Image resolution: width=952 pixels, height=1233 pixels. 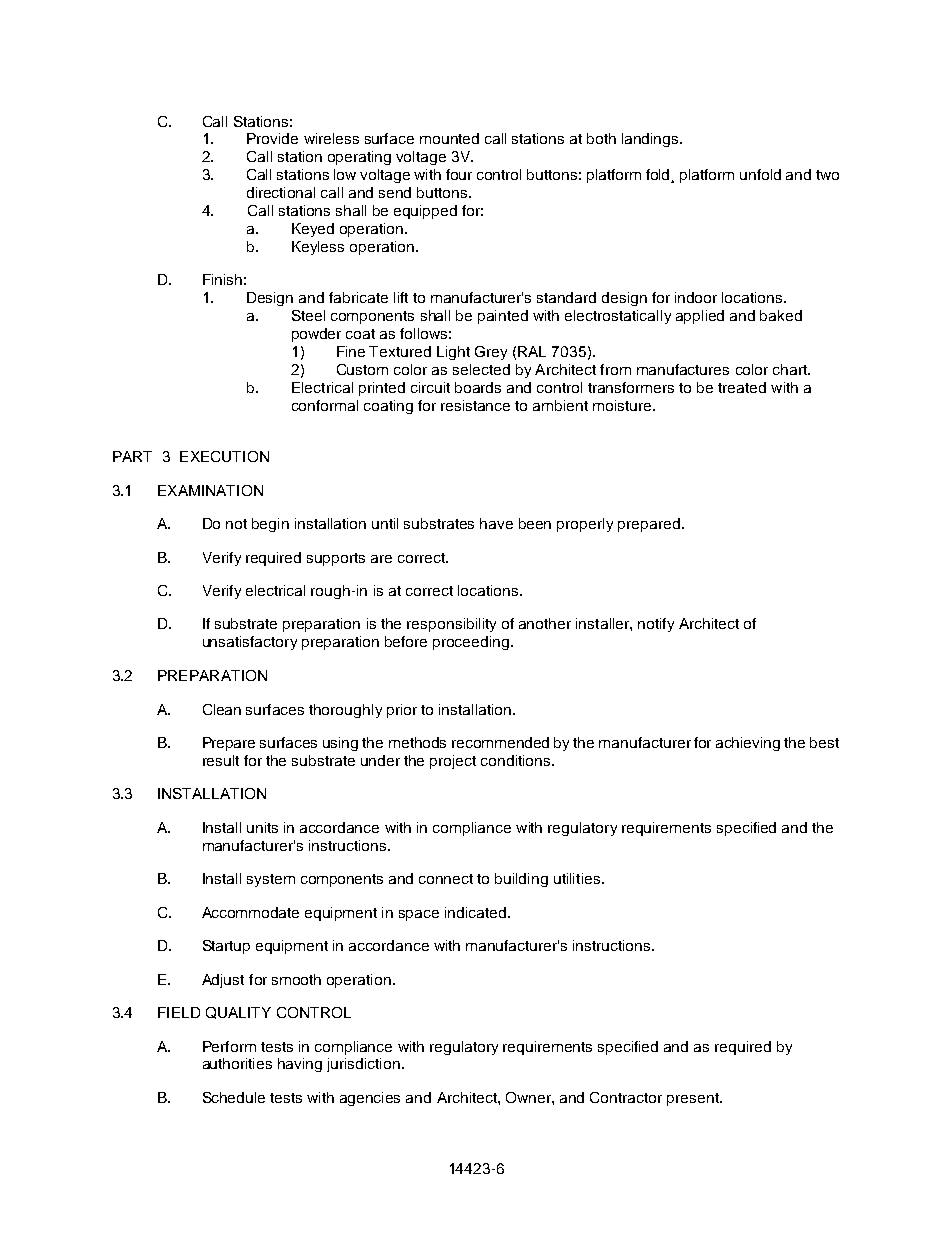 What do you see at coordinates (365, 1065) in the screenshot?
I see `jurisdiction` at bounding box center [365, 1065].
